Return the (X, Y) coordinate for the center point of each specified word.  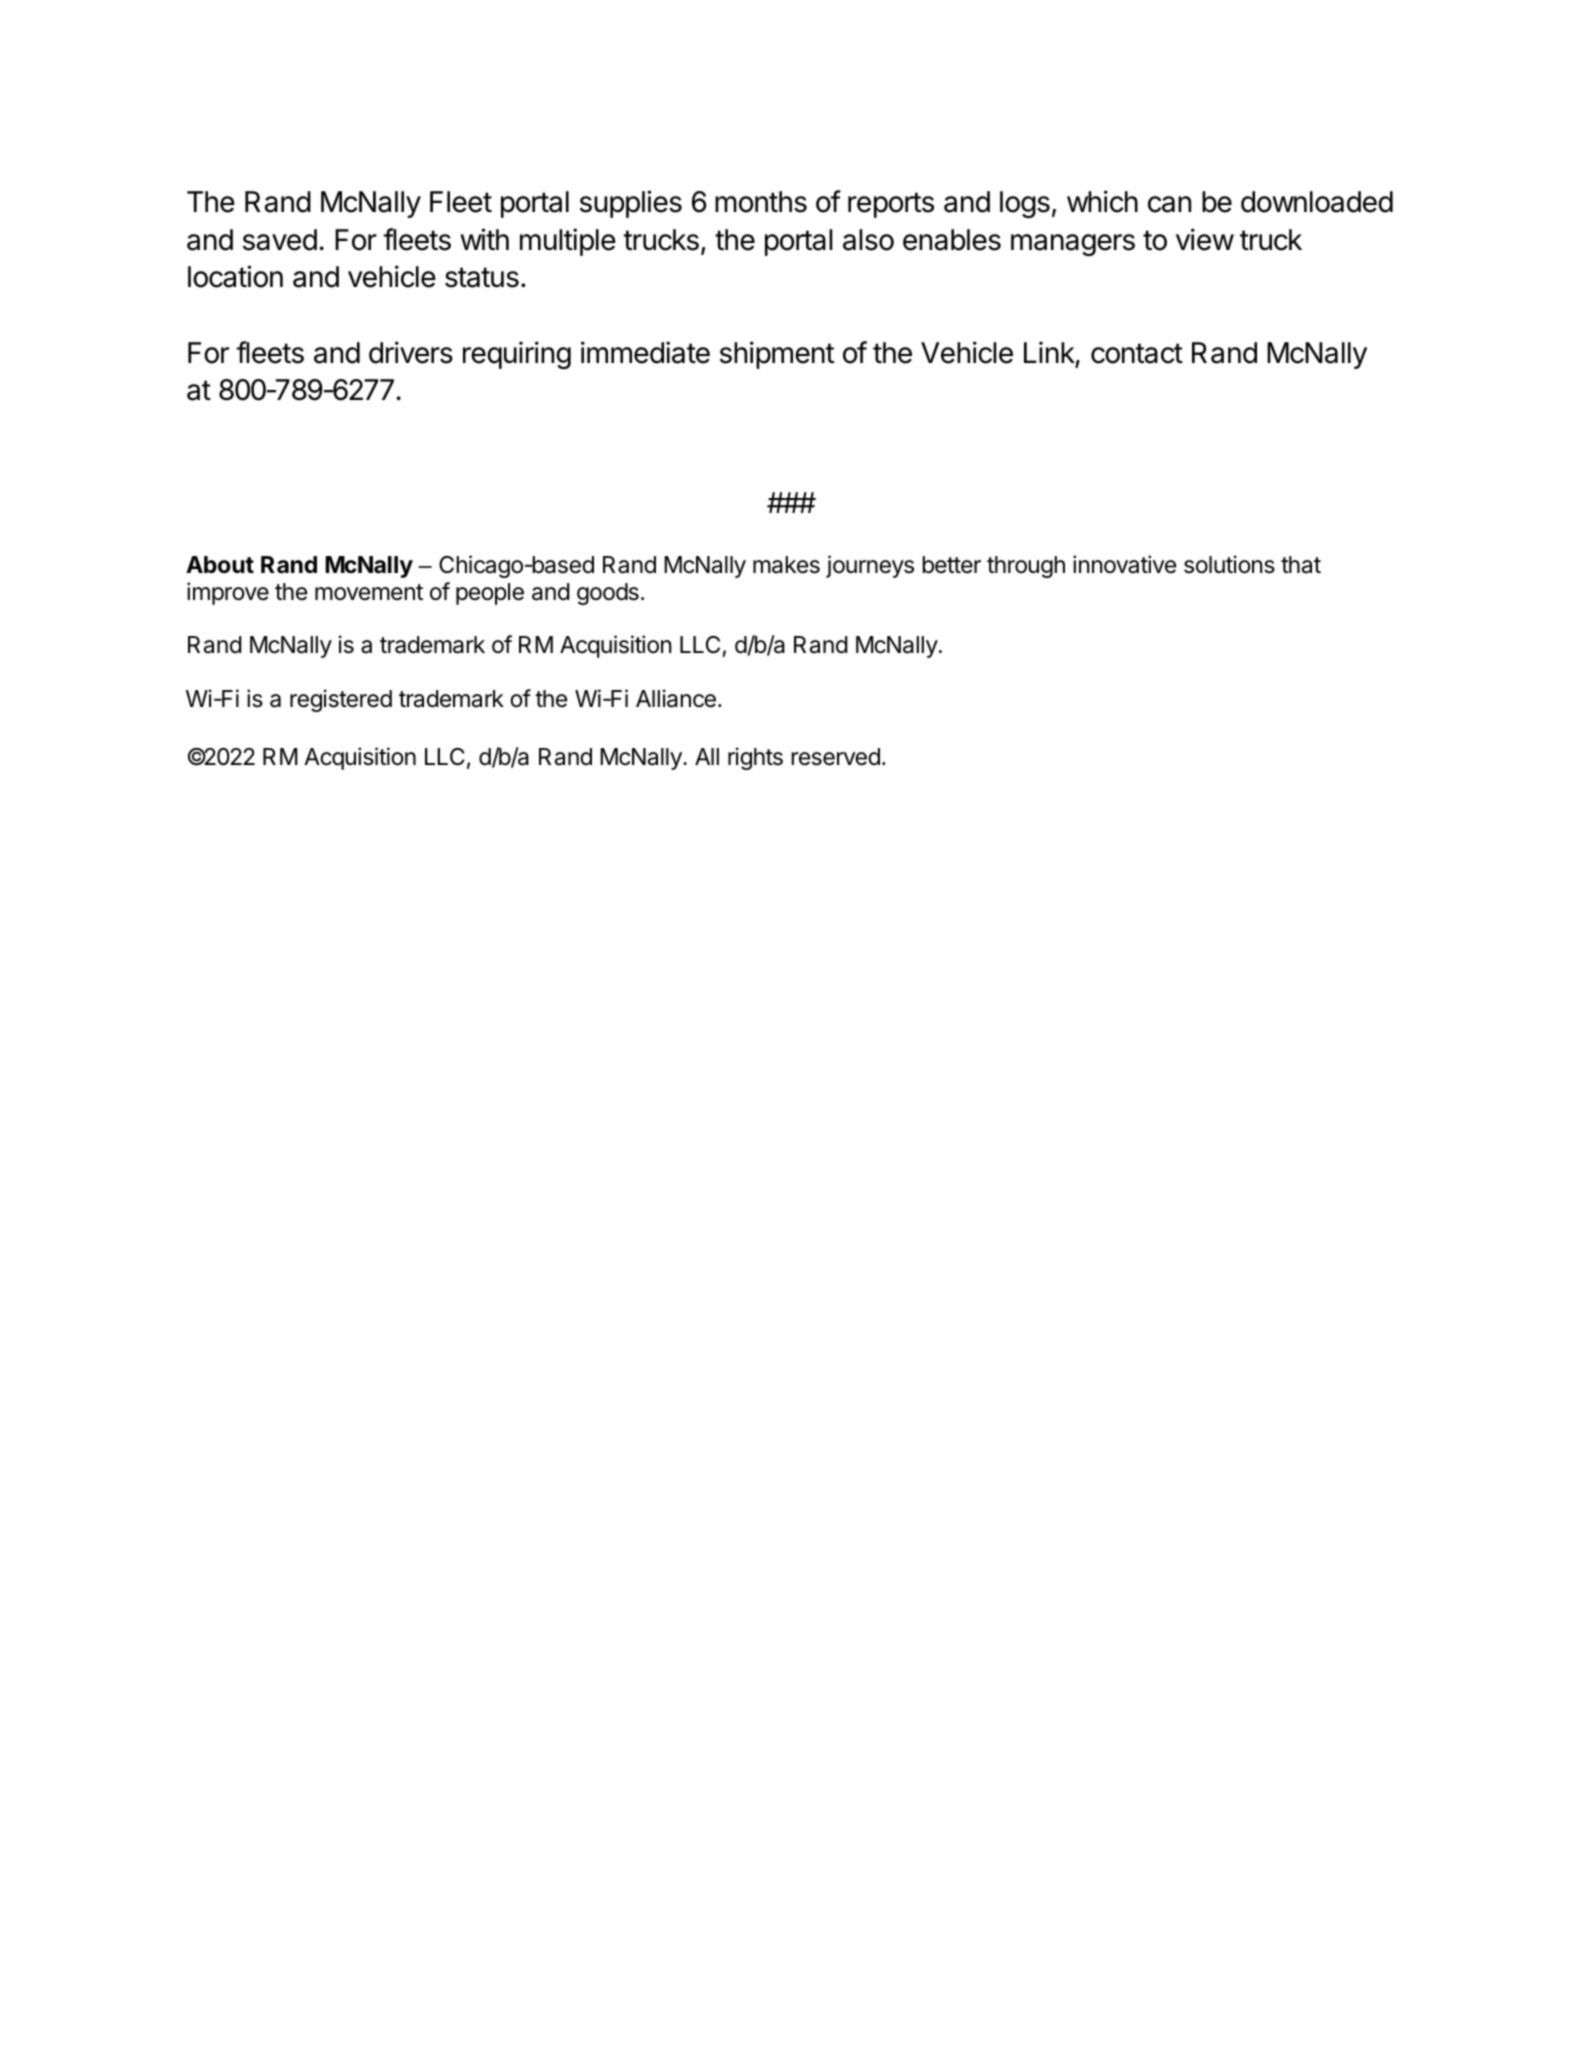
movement (369, 592)
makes (786, 565)
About (220, 564)
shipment (777, 355)
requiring (517, 355)
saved (280, 240)
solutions (1229, 564)
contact (1137, 353)
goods (608, 594)
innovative (1124, 564)
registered (341, 700)
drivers (411, 352)
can (1169, 204)
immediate (645, 352)
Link (1049, 352)
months (761, 202)
